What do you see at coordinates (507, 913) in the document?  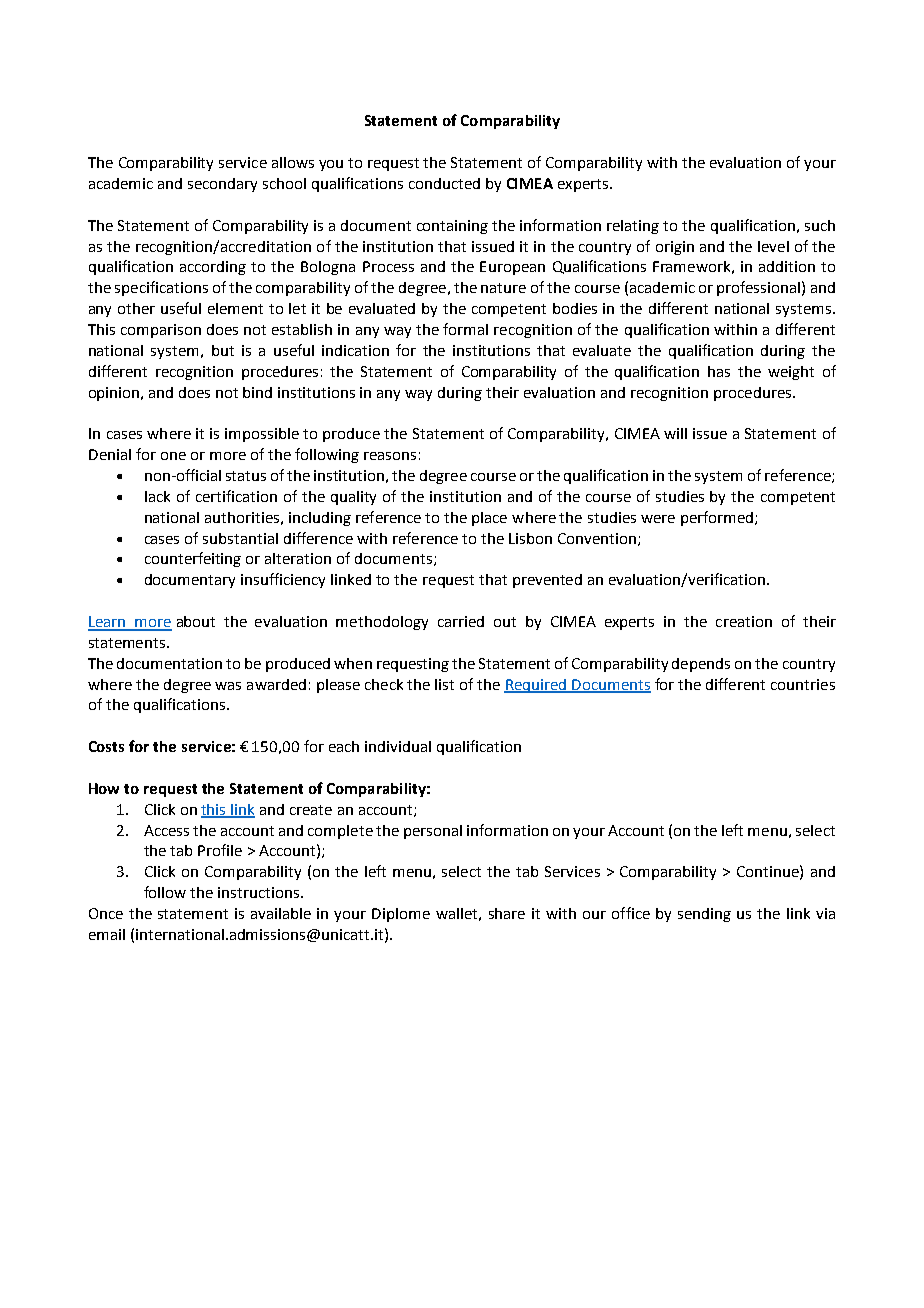 I see `share` at bounding box center [507, 913].
